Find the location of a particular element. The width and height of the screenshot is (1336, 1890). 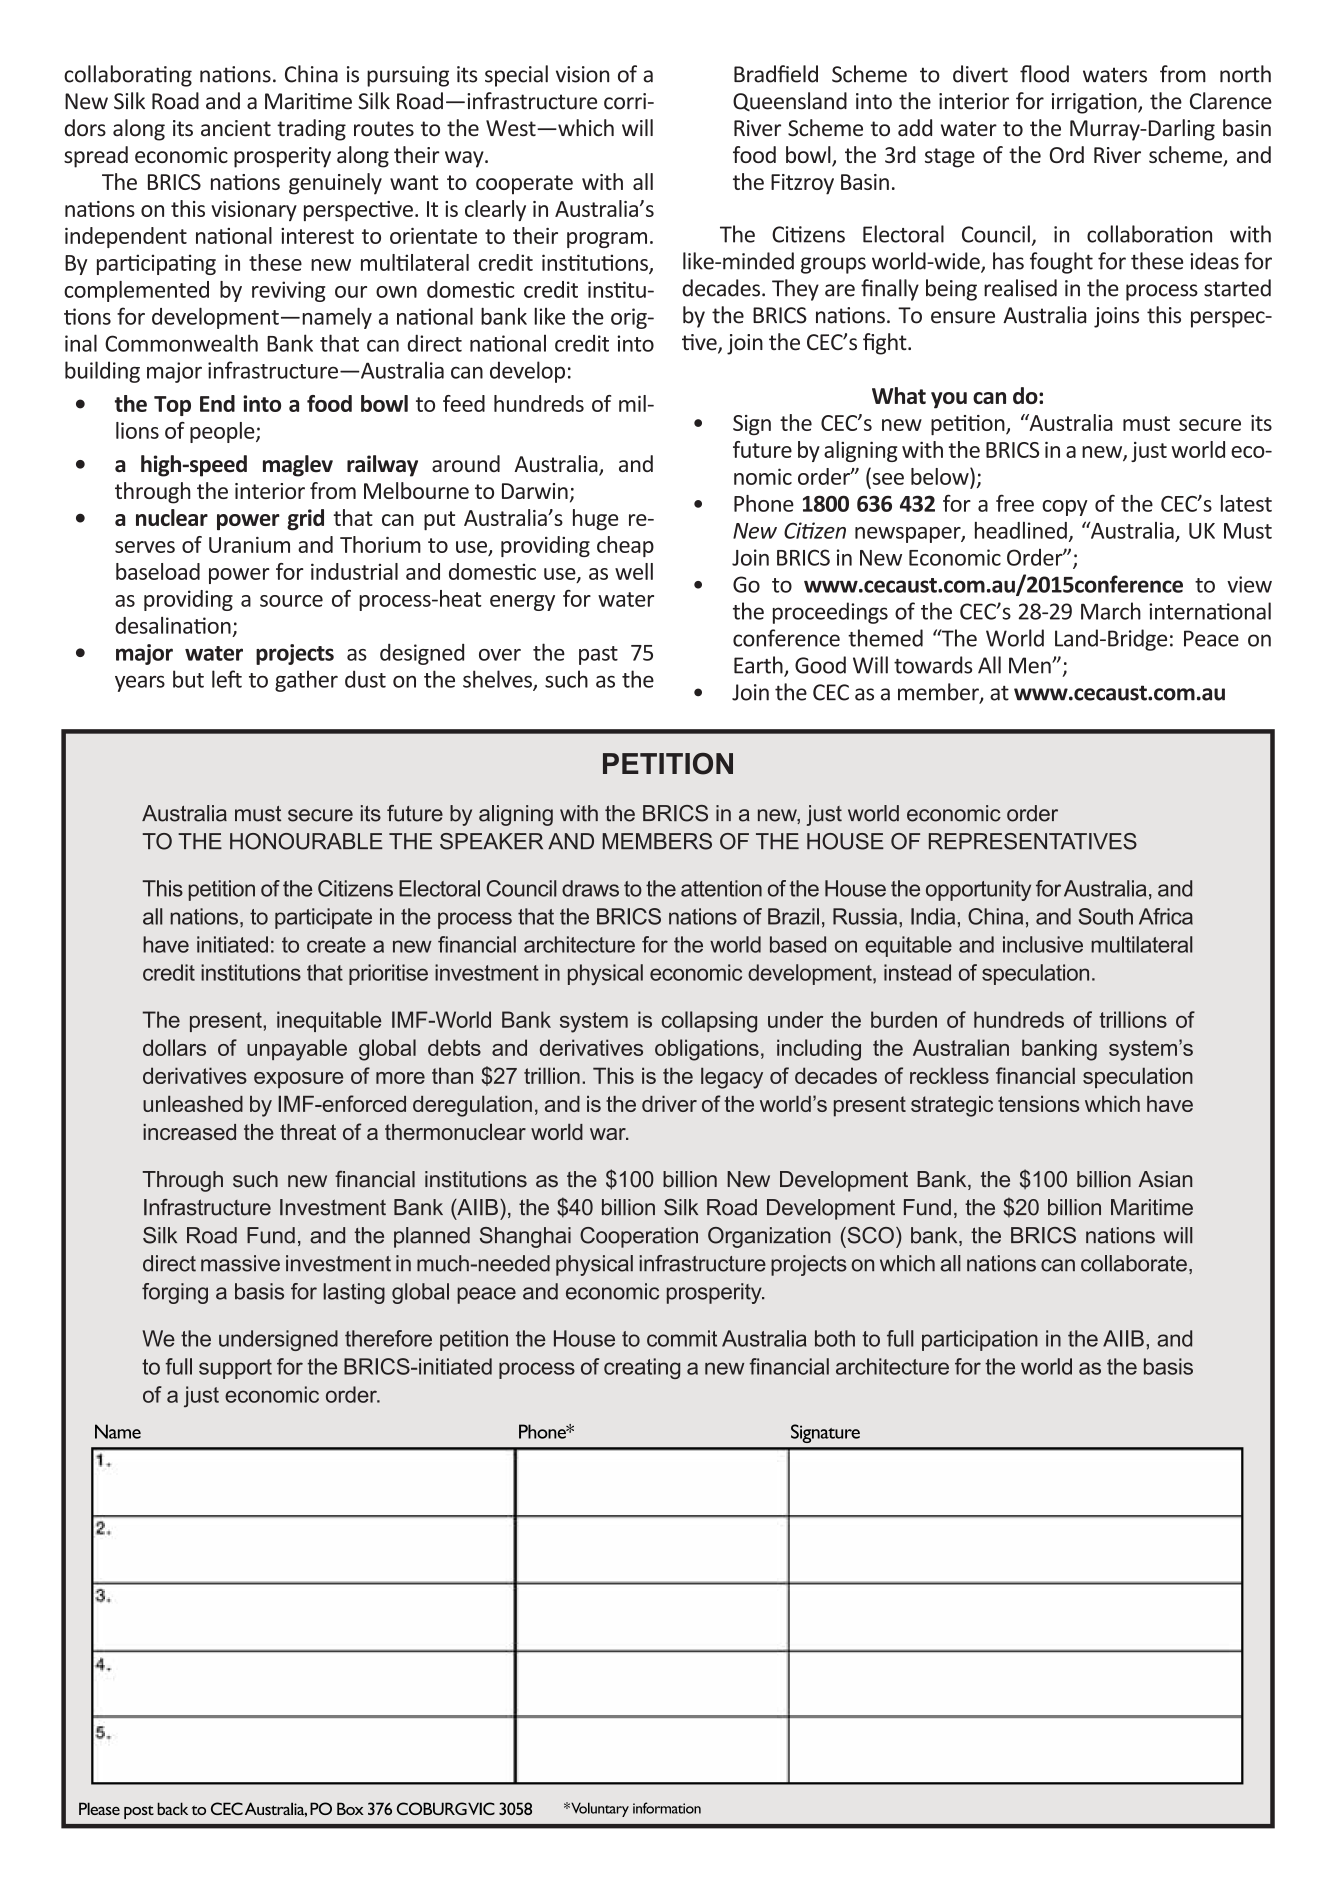

both is located at coordinates (835, 1338).
